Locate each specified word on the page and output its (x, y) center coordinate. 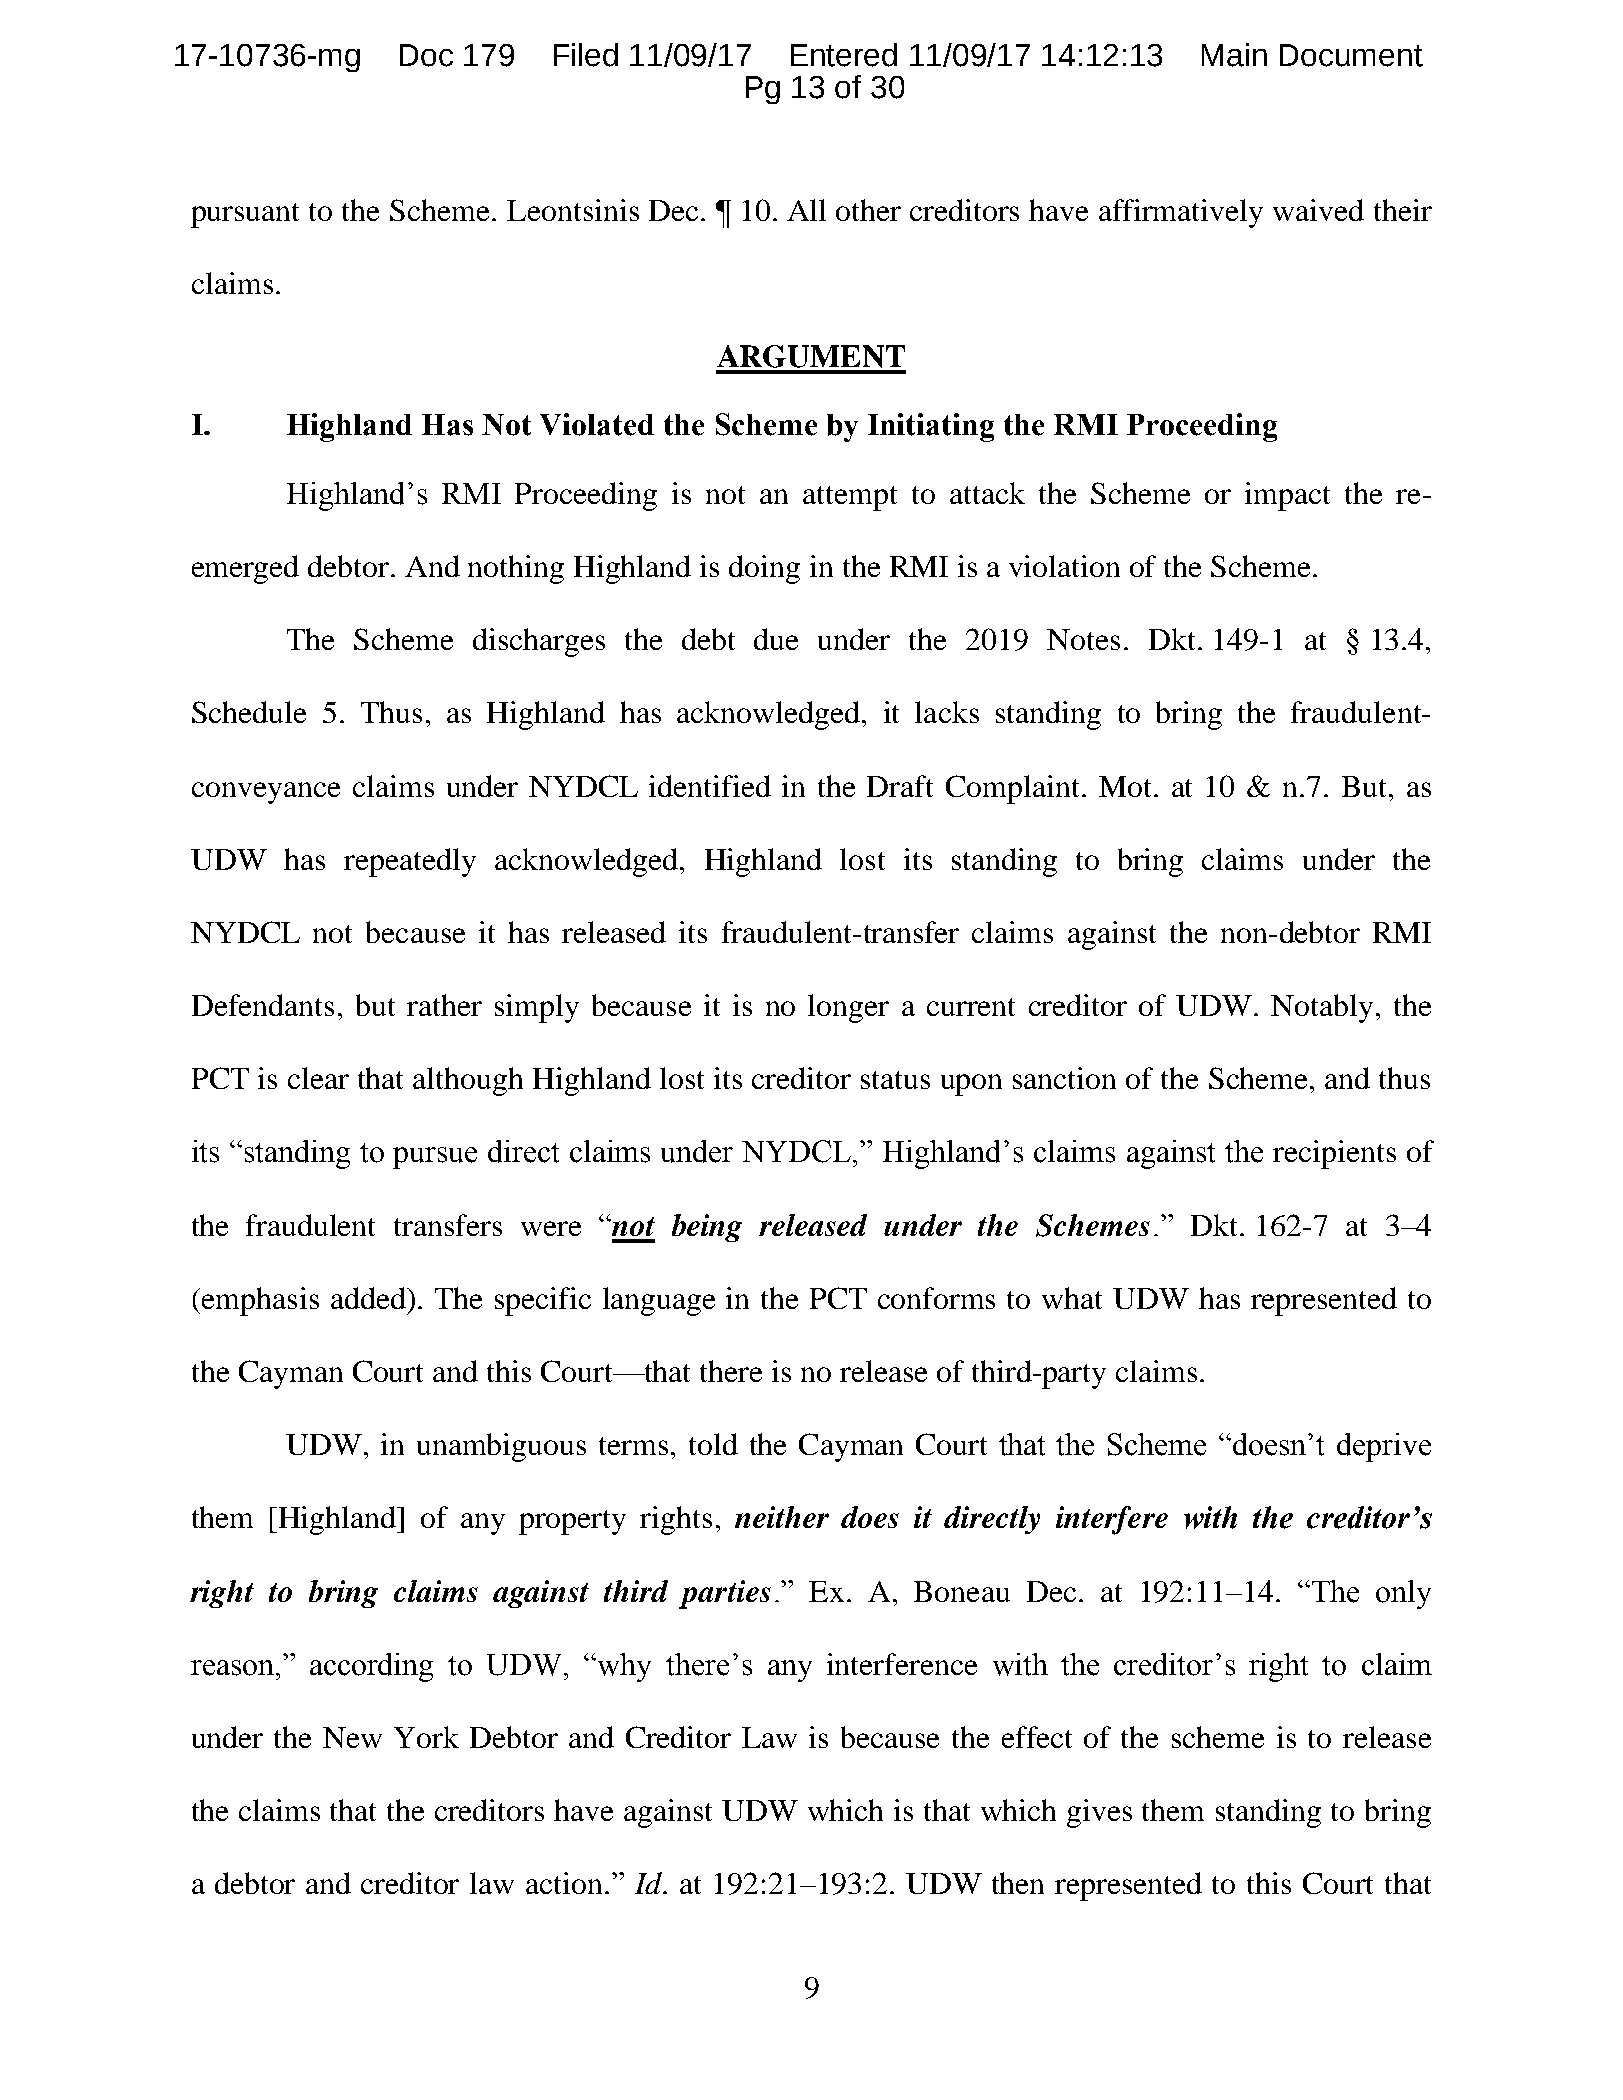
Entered (844, 55)
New (352, 1737)
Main (1234, 55)
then (1018, 1883)
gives (1099, 1813)
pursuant (245, 215)
